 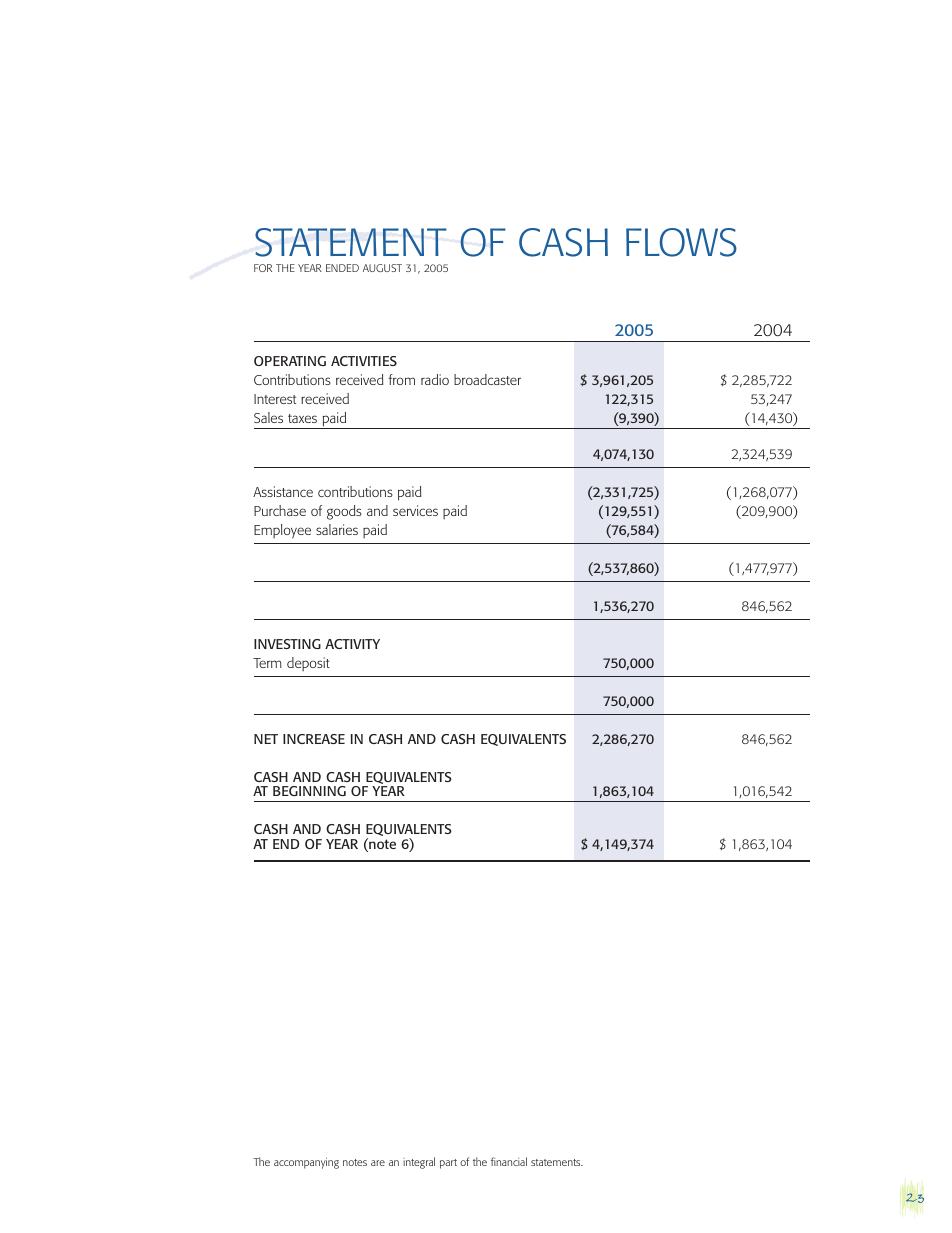 I want to click on FLOWS, so click(x=681, y=242).
